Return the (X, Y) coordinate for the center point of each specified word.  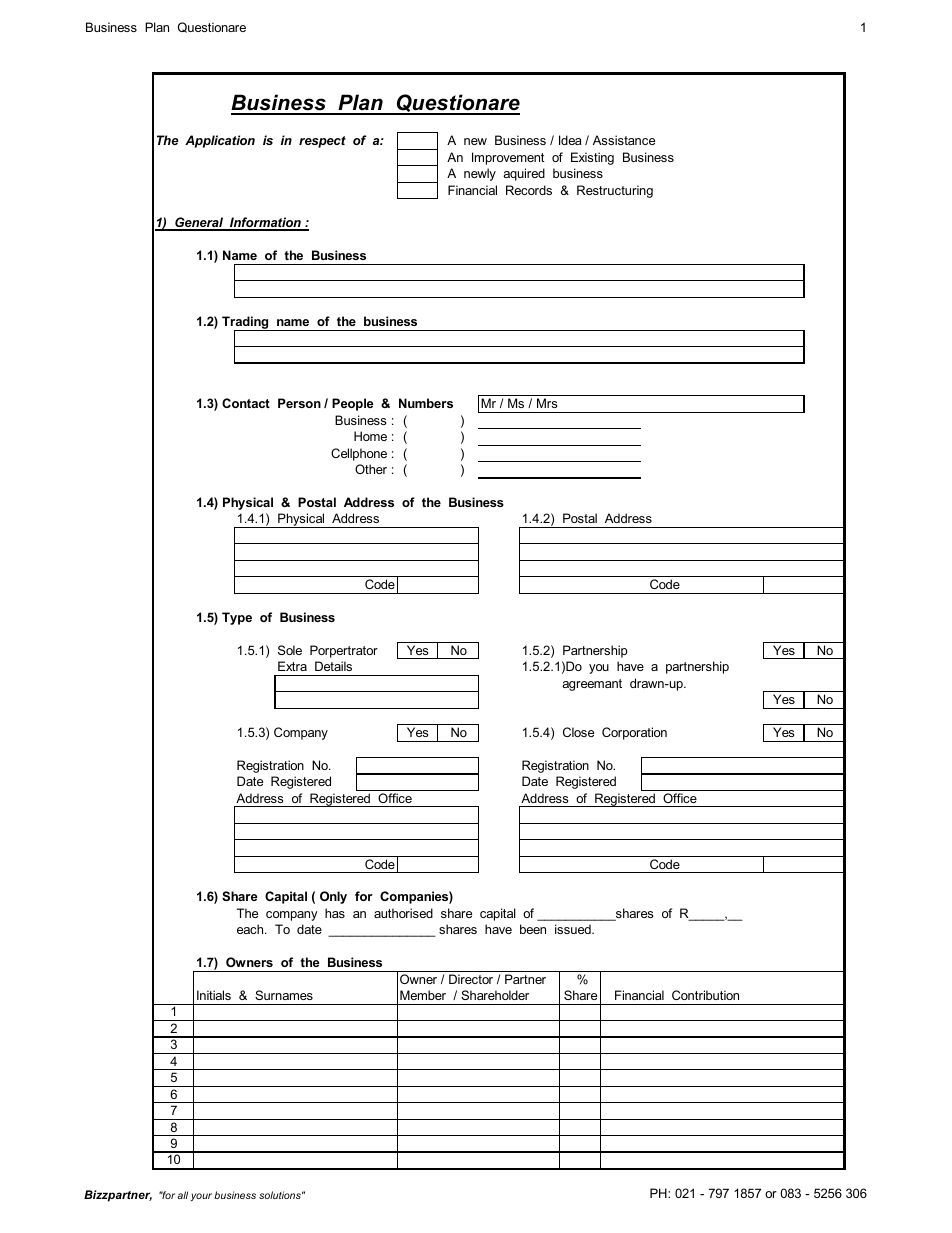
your (201, 1197)
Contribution (705, 995)
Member (423, 995)
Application (220, 141)
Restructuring (615, 191)
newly (480, 174)
